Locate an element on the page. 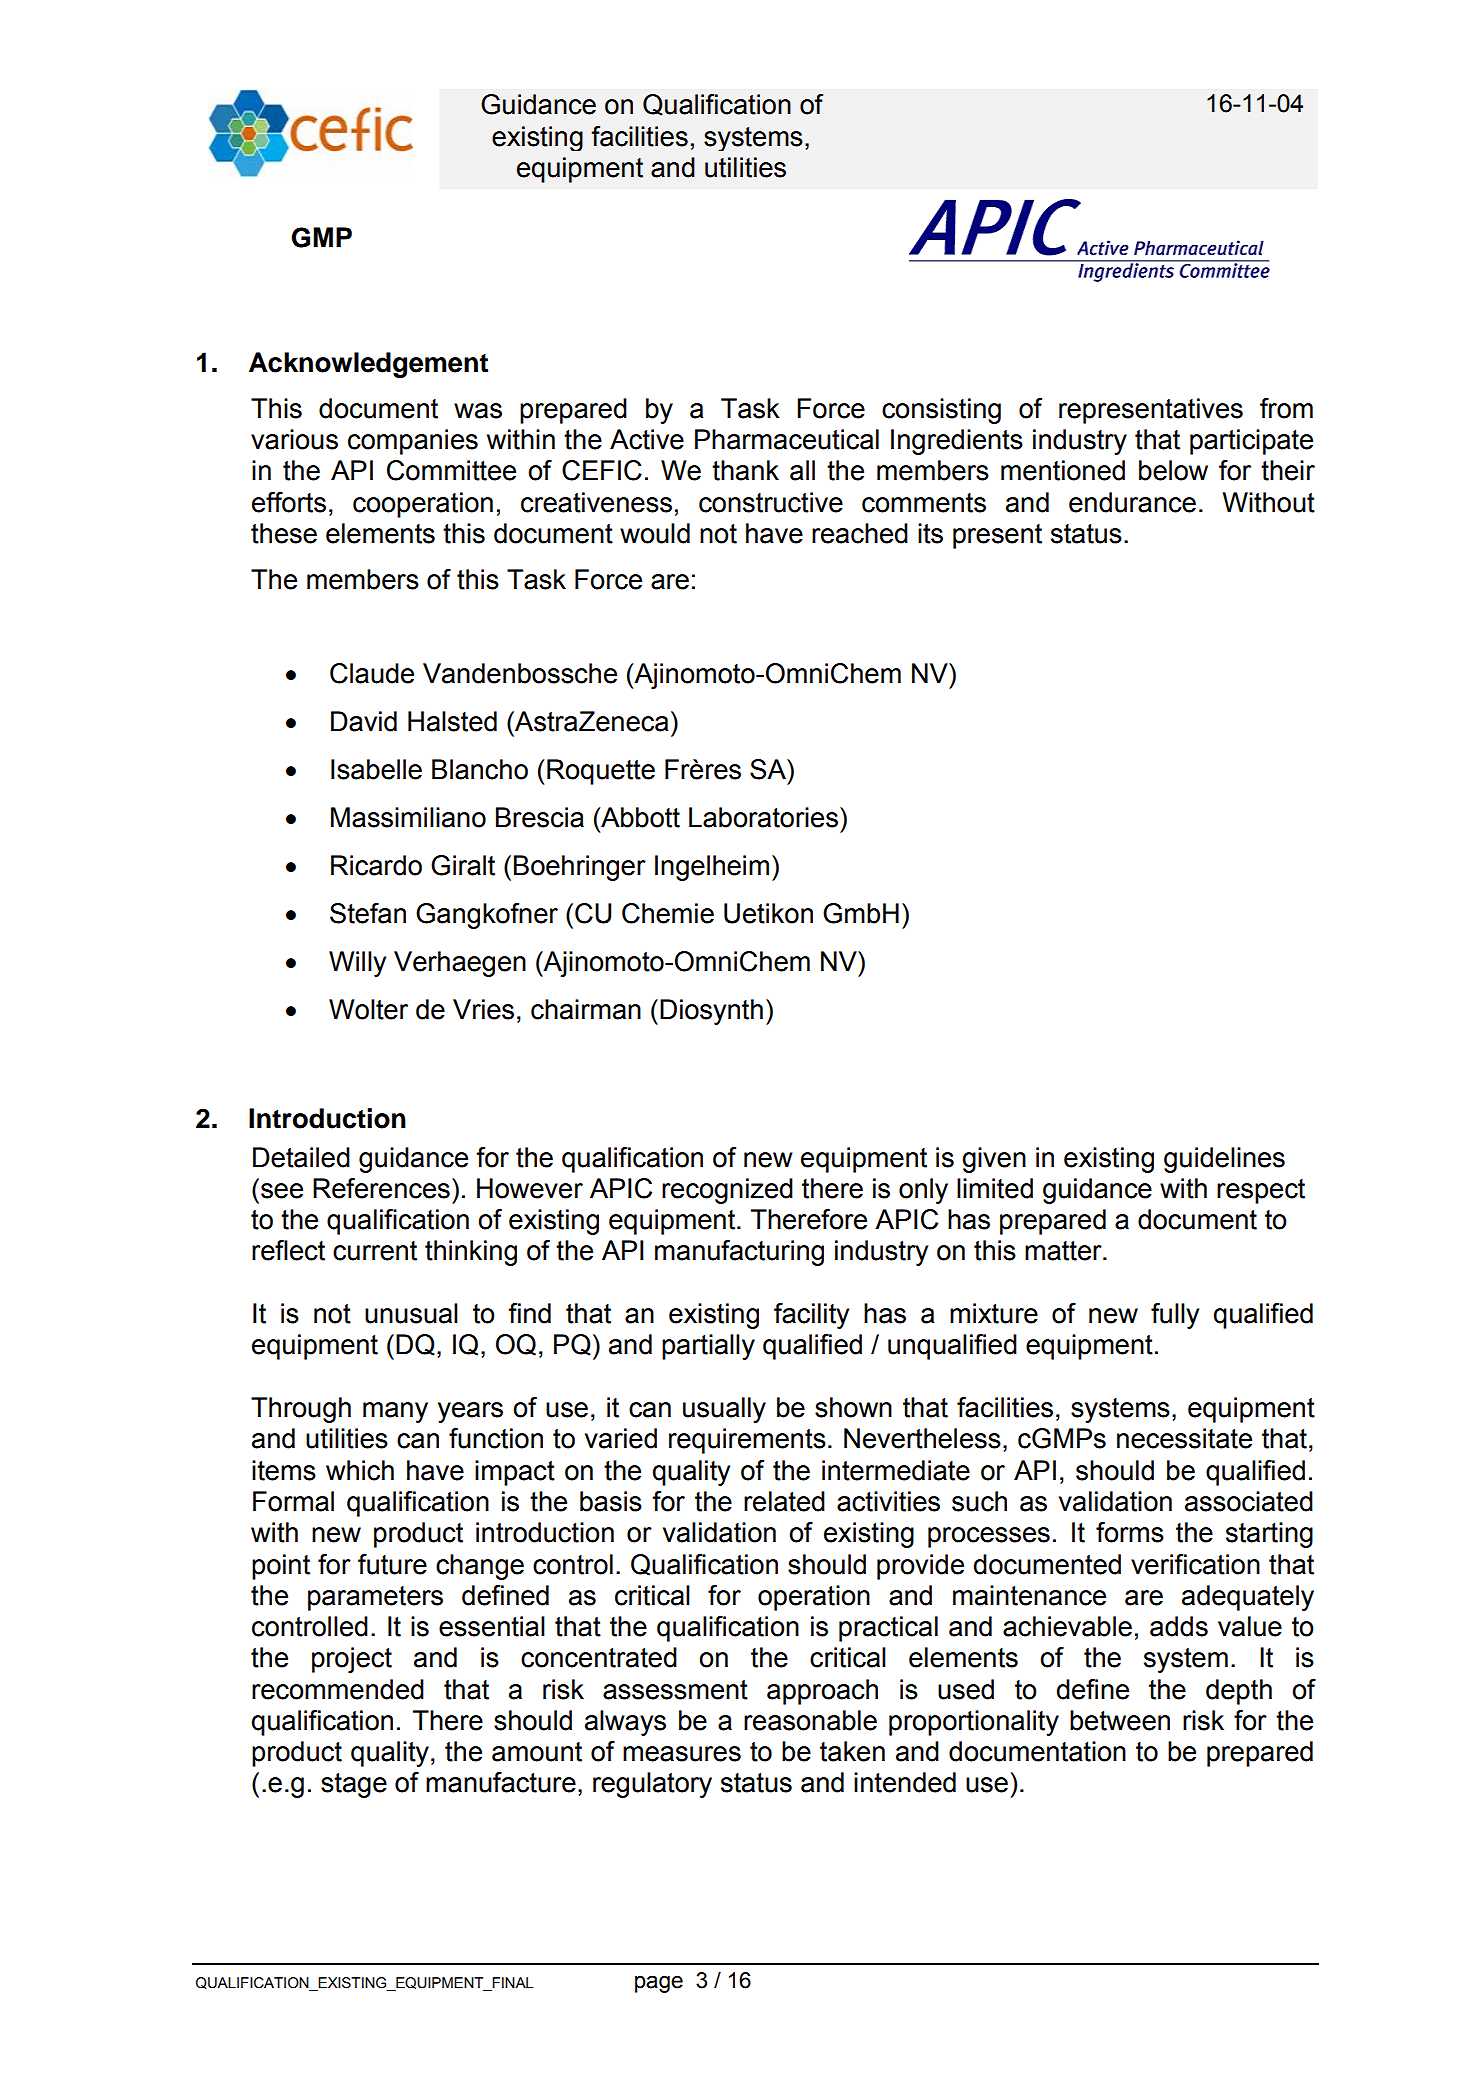 This image has height=2083, width=1472. below is located at coordinates (1173, 470).
